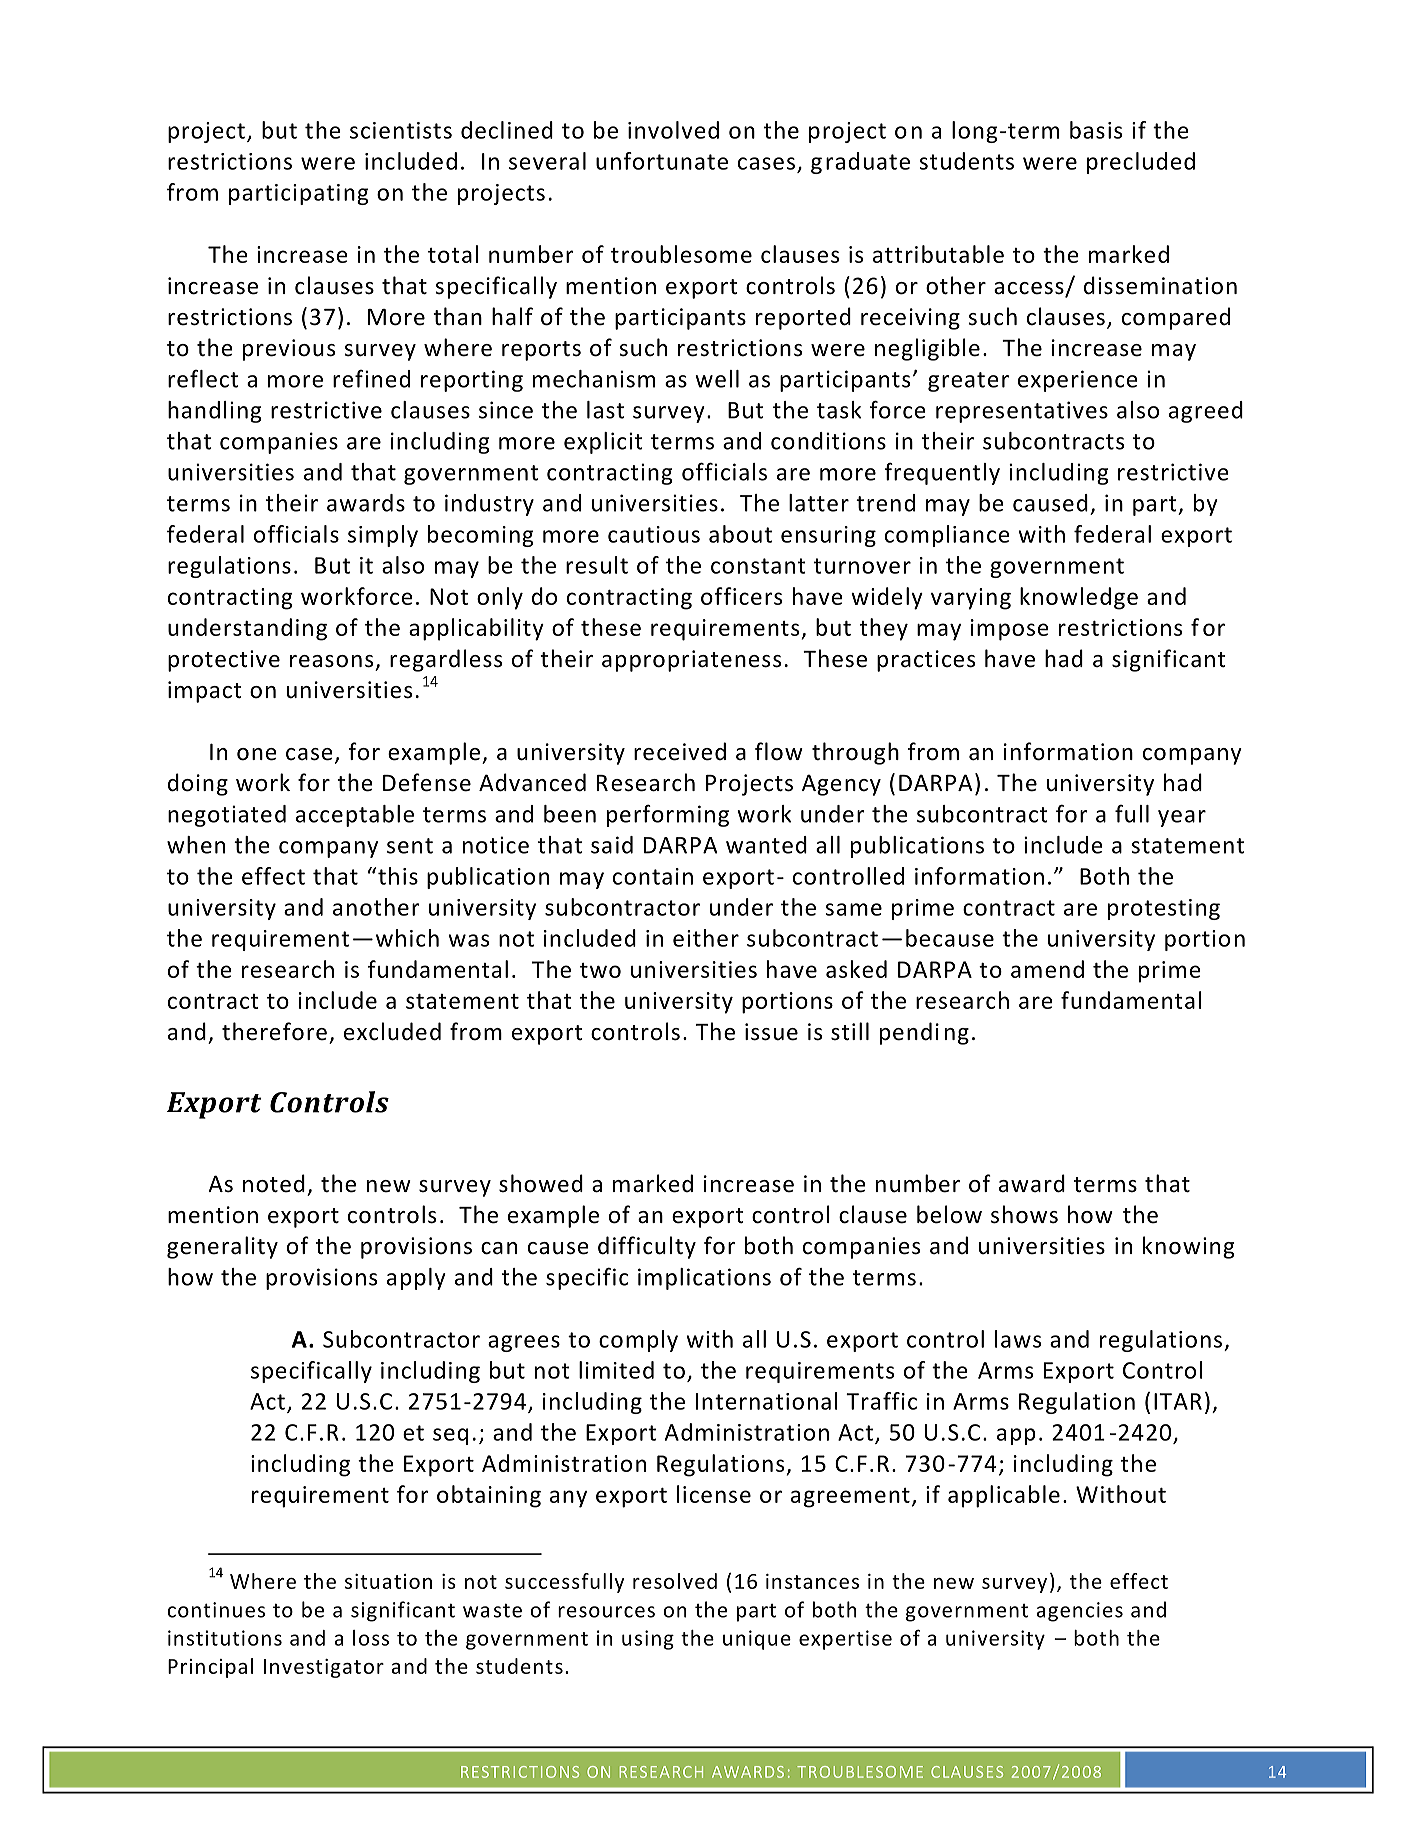 The image size is (1416, 1833). Describe the element at coordinates (331, 661) in the image. I see `reasons` at that location.
